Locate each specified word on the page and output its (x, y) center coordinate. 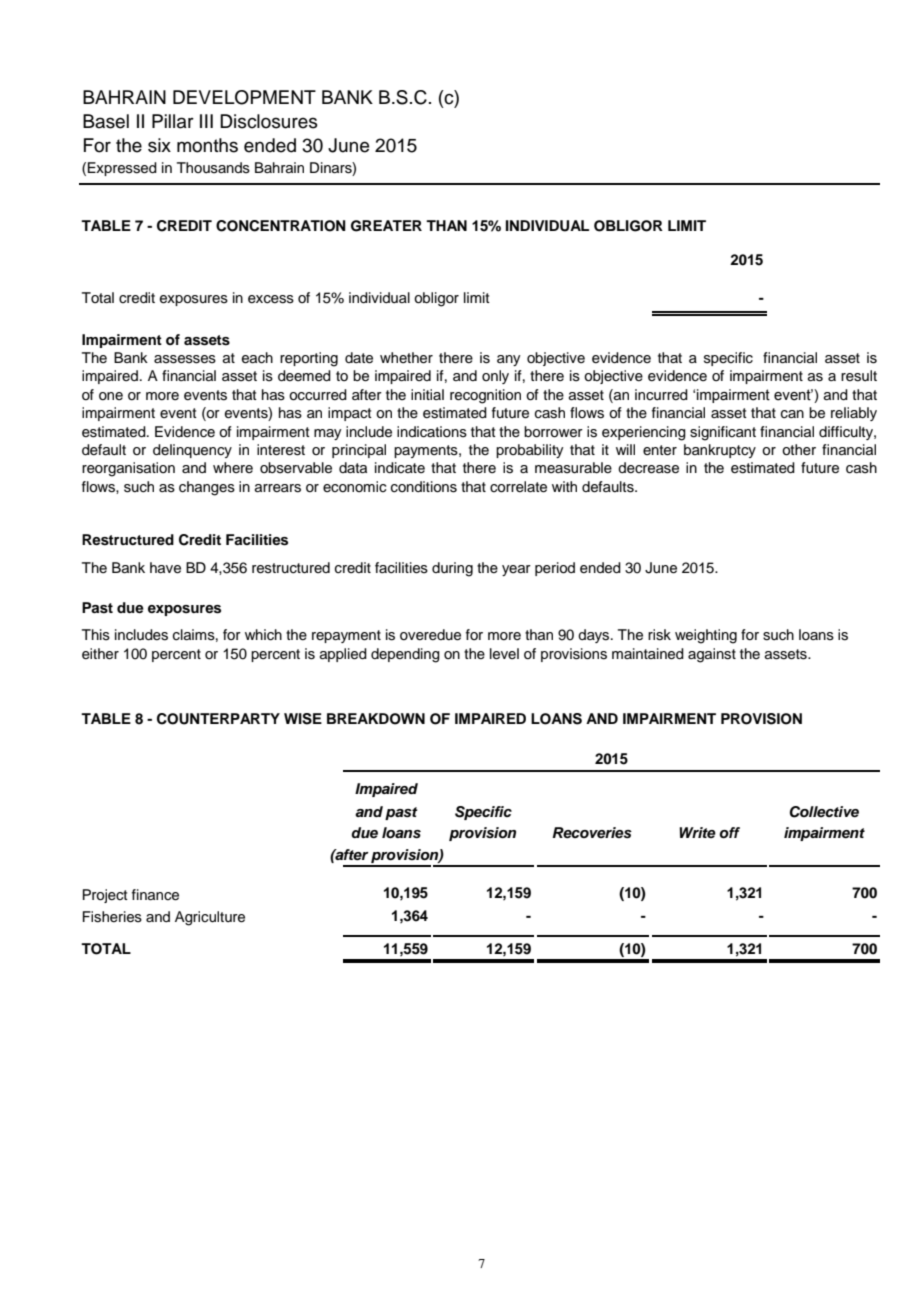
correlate (518, 487)
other (799, 450)
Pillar (173, 121)
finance (155, 895)
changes (207, 488)
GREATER (386, 226)
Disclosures (269, 121)
